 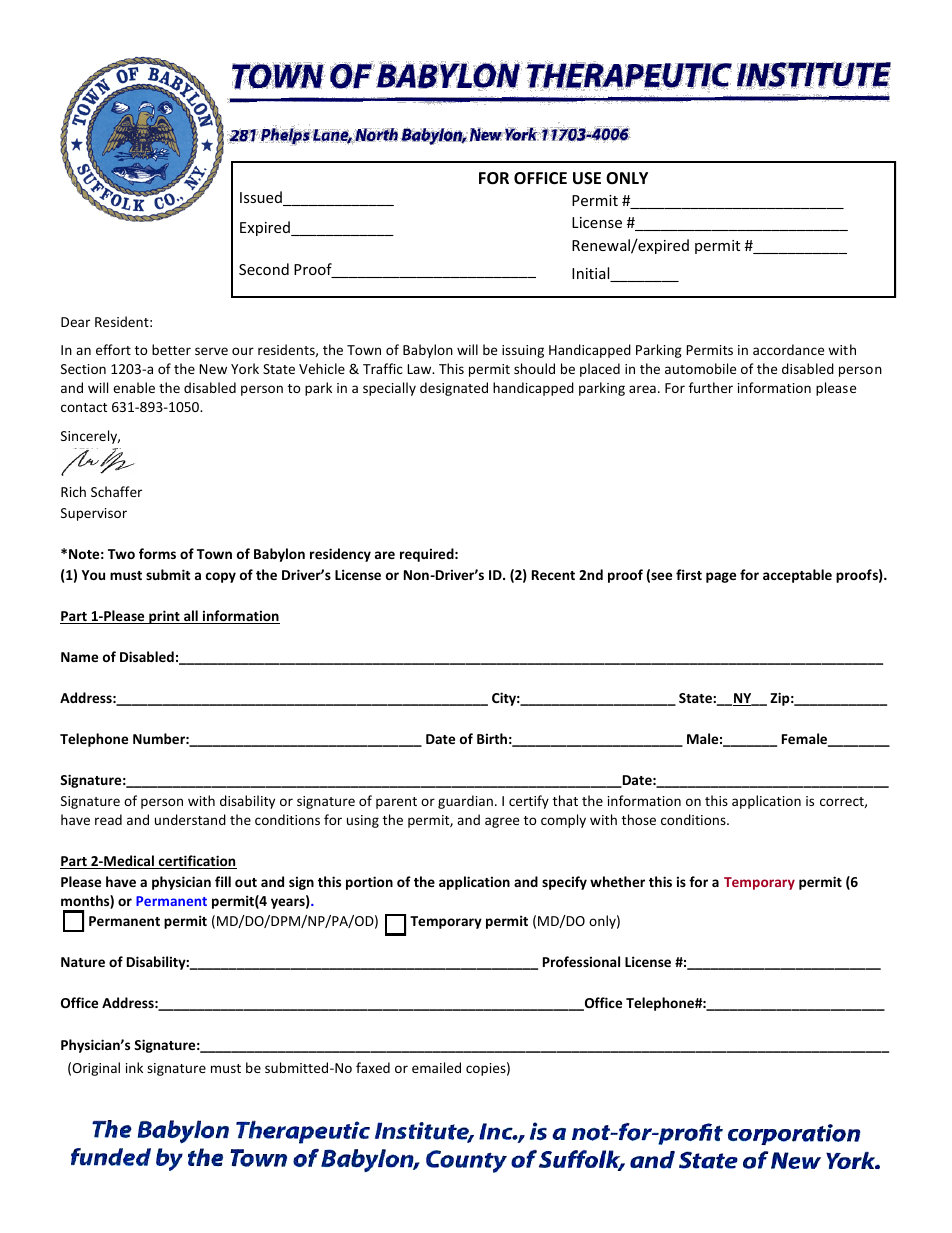 What do you see at coordinates (788, 349) in the image?
I see `accordance` at bounding box center [788, 349].
